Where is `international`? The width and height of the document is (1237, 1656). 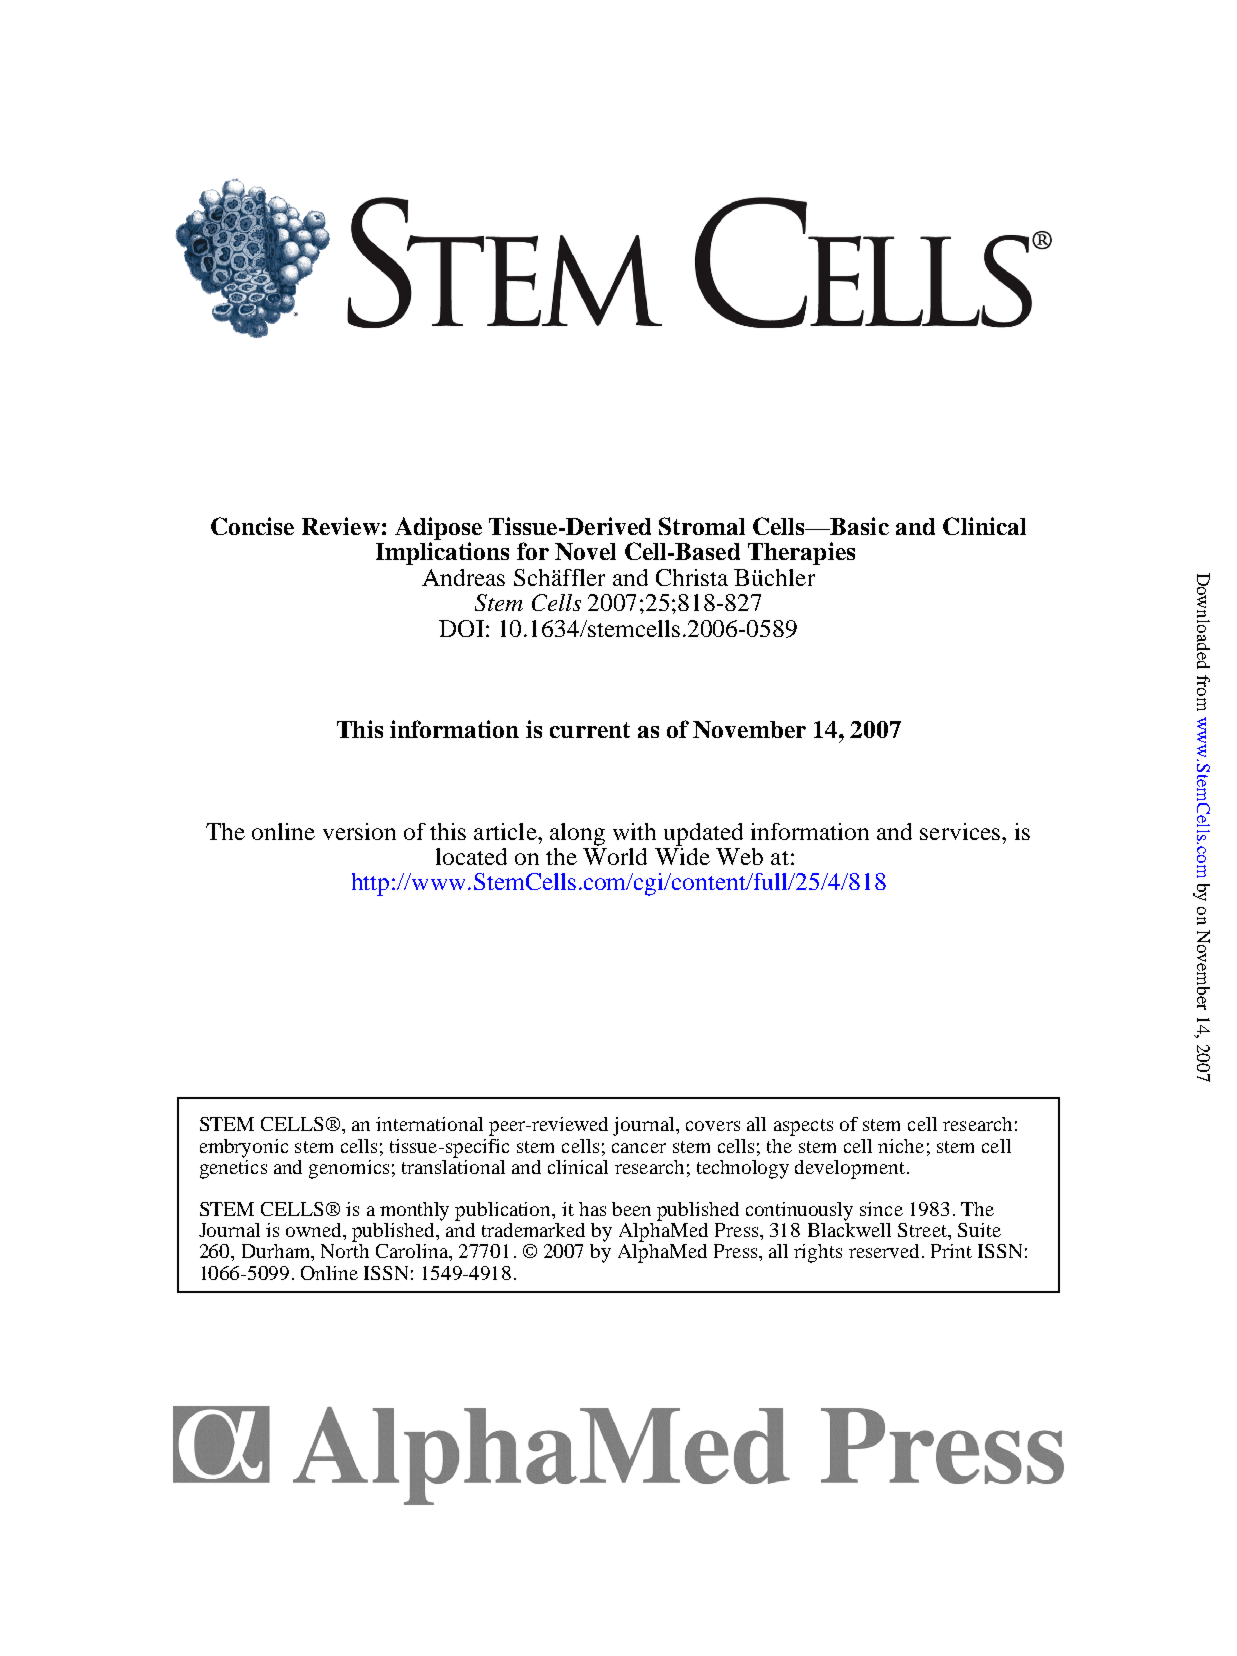 international is located at coordinates (429, 1124).
